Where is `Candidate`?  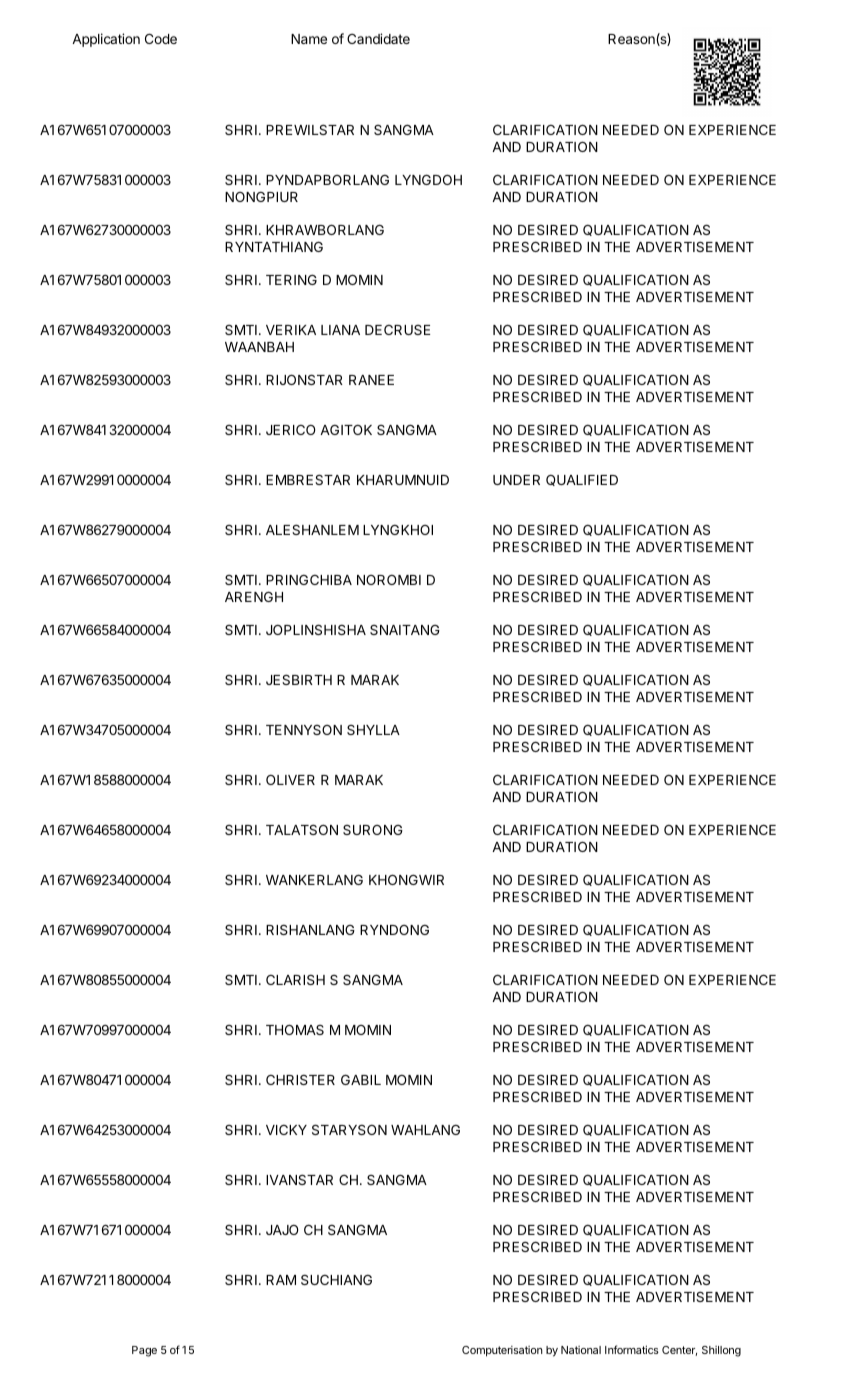 Candidate is located at coordinates (378, 38).
